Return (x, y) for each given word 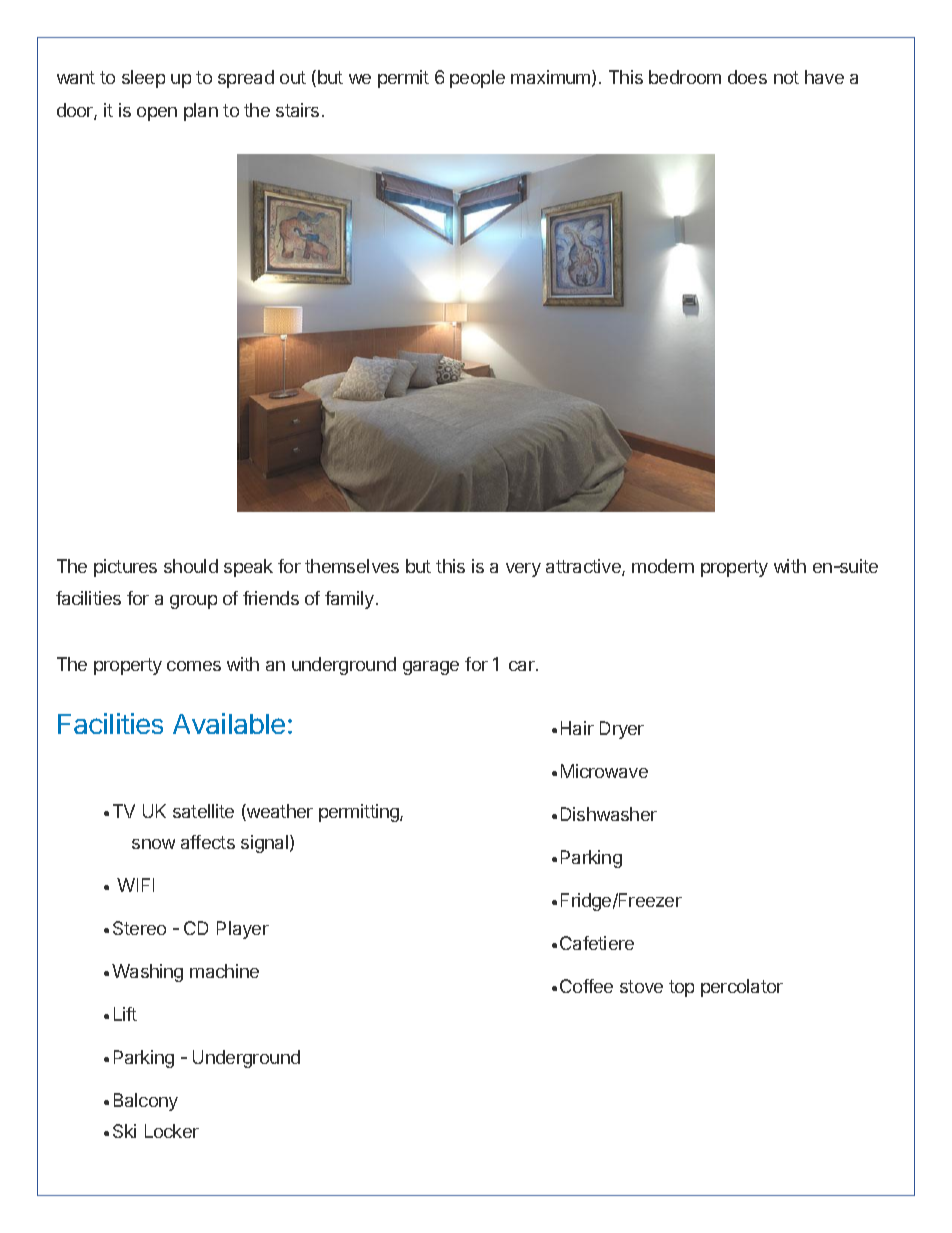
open (157, 114)
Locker (172, 1131)
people (477, 79)
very (523, 570)
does (747, 77)
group (193, 602)
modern (663, 566)
